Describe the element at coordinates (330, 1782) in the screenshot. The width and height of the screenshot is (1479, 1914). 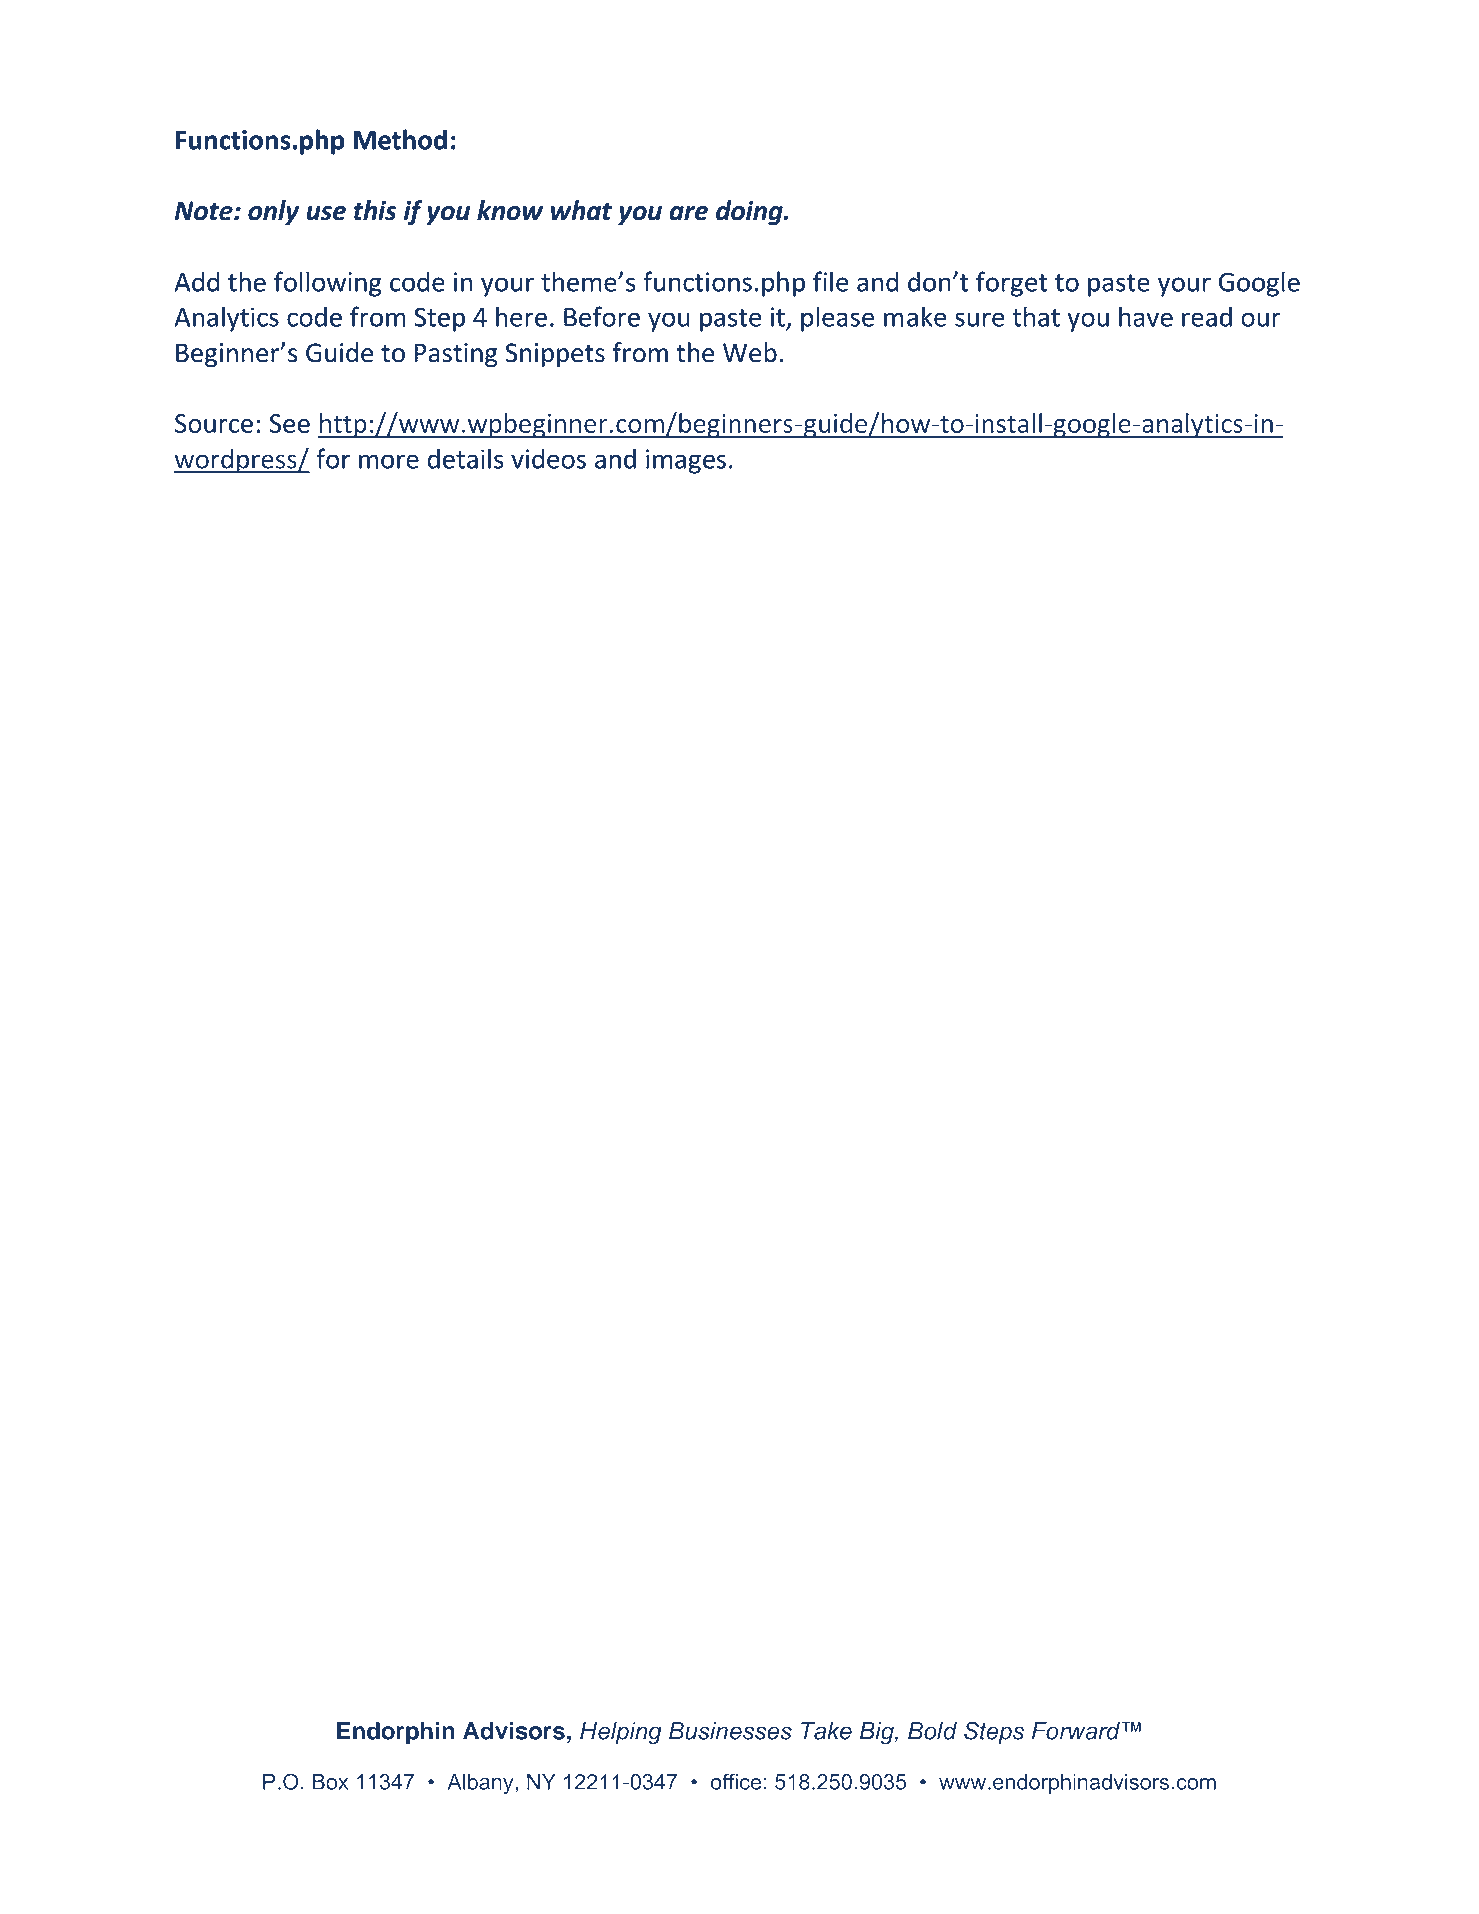
I see `Box` at that location.
